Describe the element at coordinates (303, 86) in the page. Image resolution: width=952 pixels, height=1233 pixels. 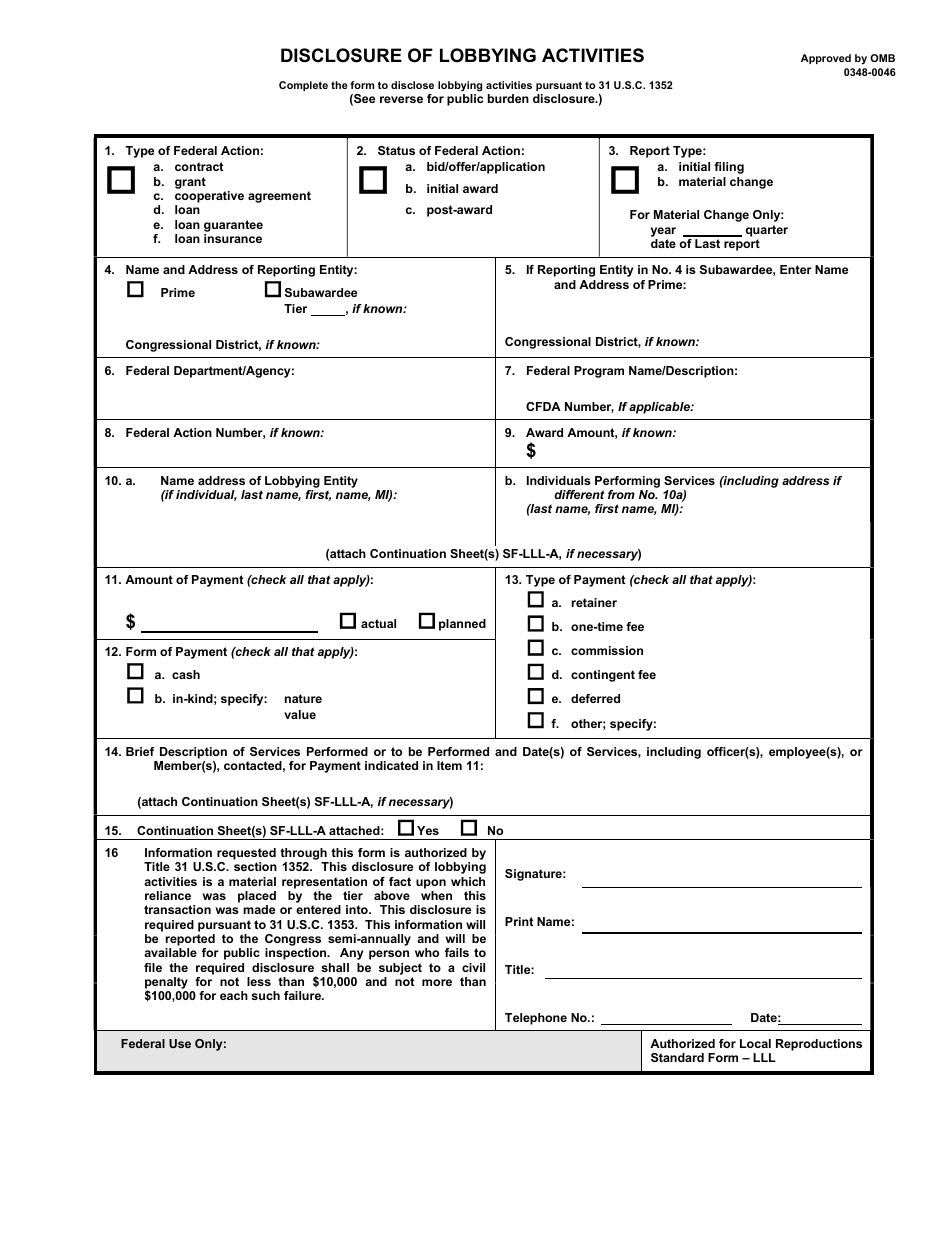
I see `Complete` at that location.
